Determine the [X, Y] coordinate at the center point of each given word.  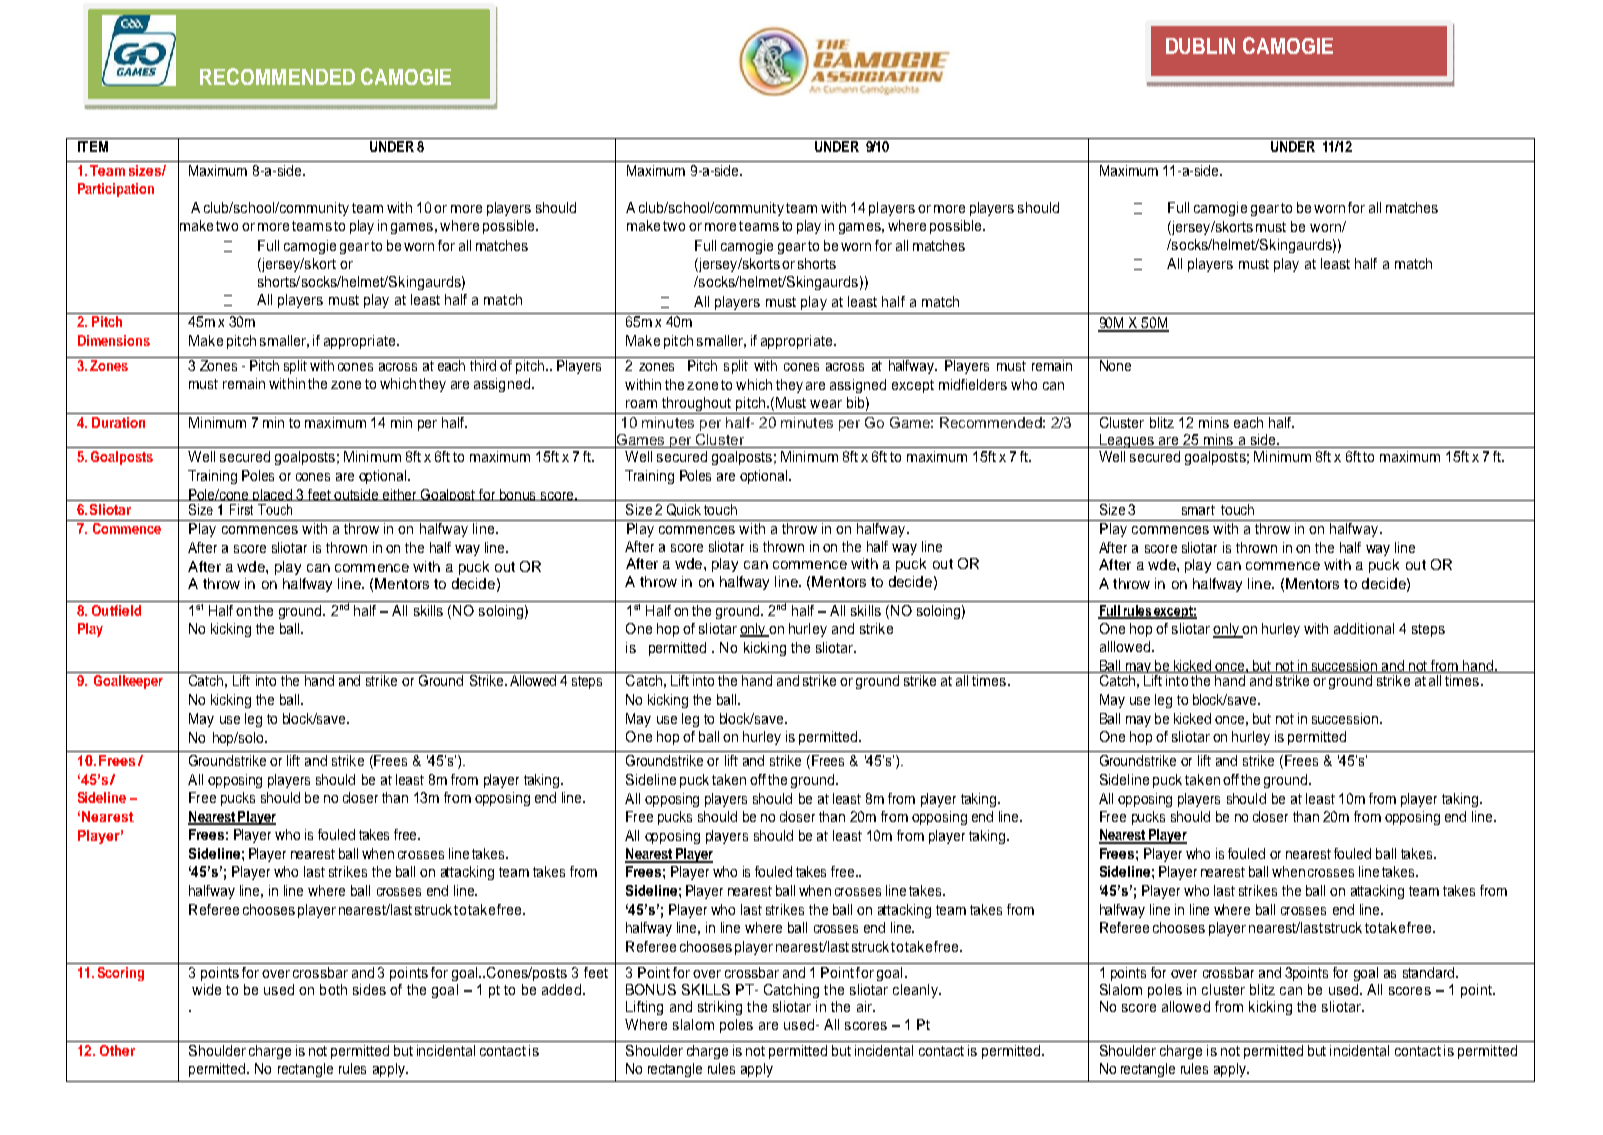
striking [720, 1008]
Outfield [116, 610]
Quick [684, 510]
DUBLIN [1200, 46]
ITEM [93, 146]
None [1115, 365]
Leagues [1126, 441]
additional [1364, 628]
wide [206, 989]
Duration [118, 422]
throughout [696, 405]
